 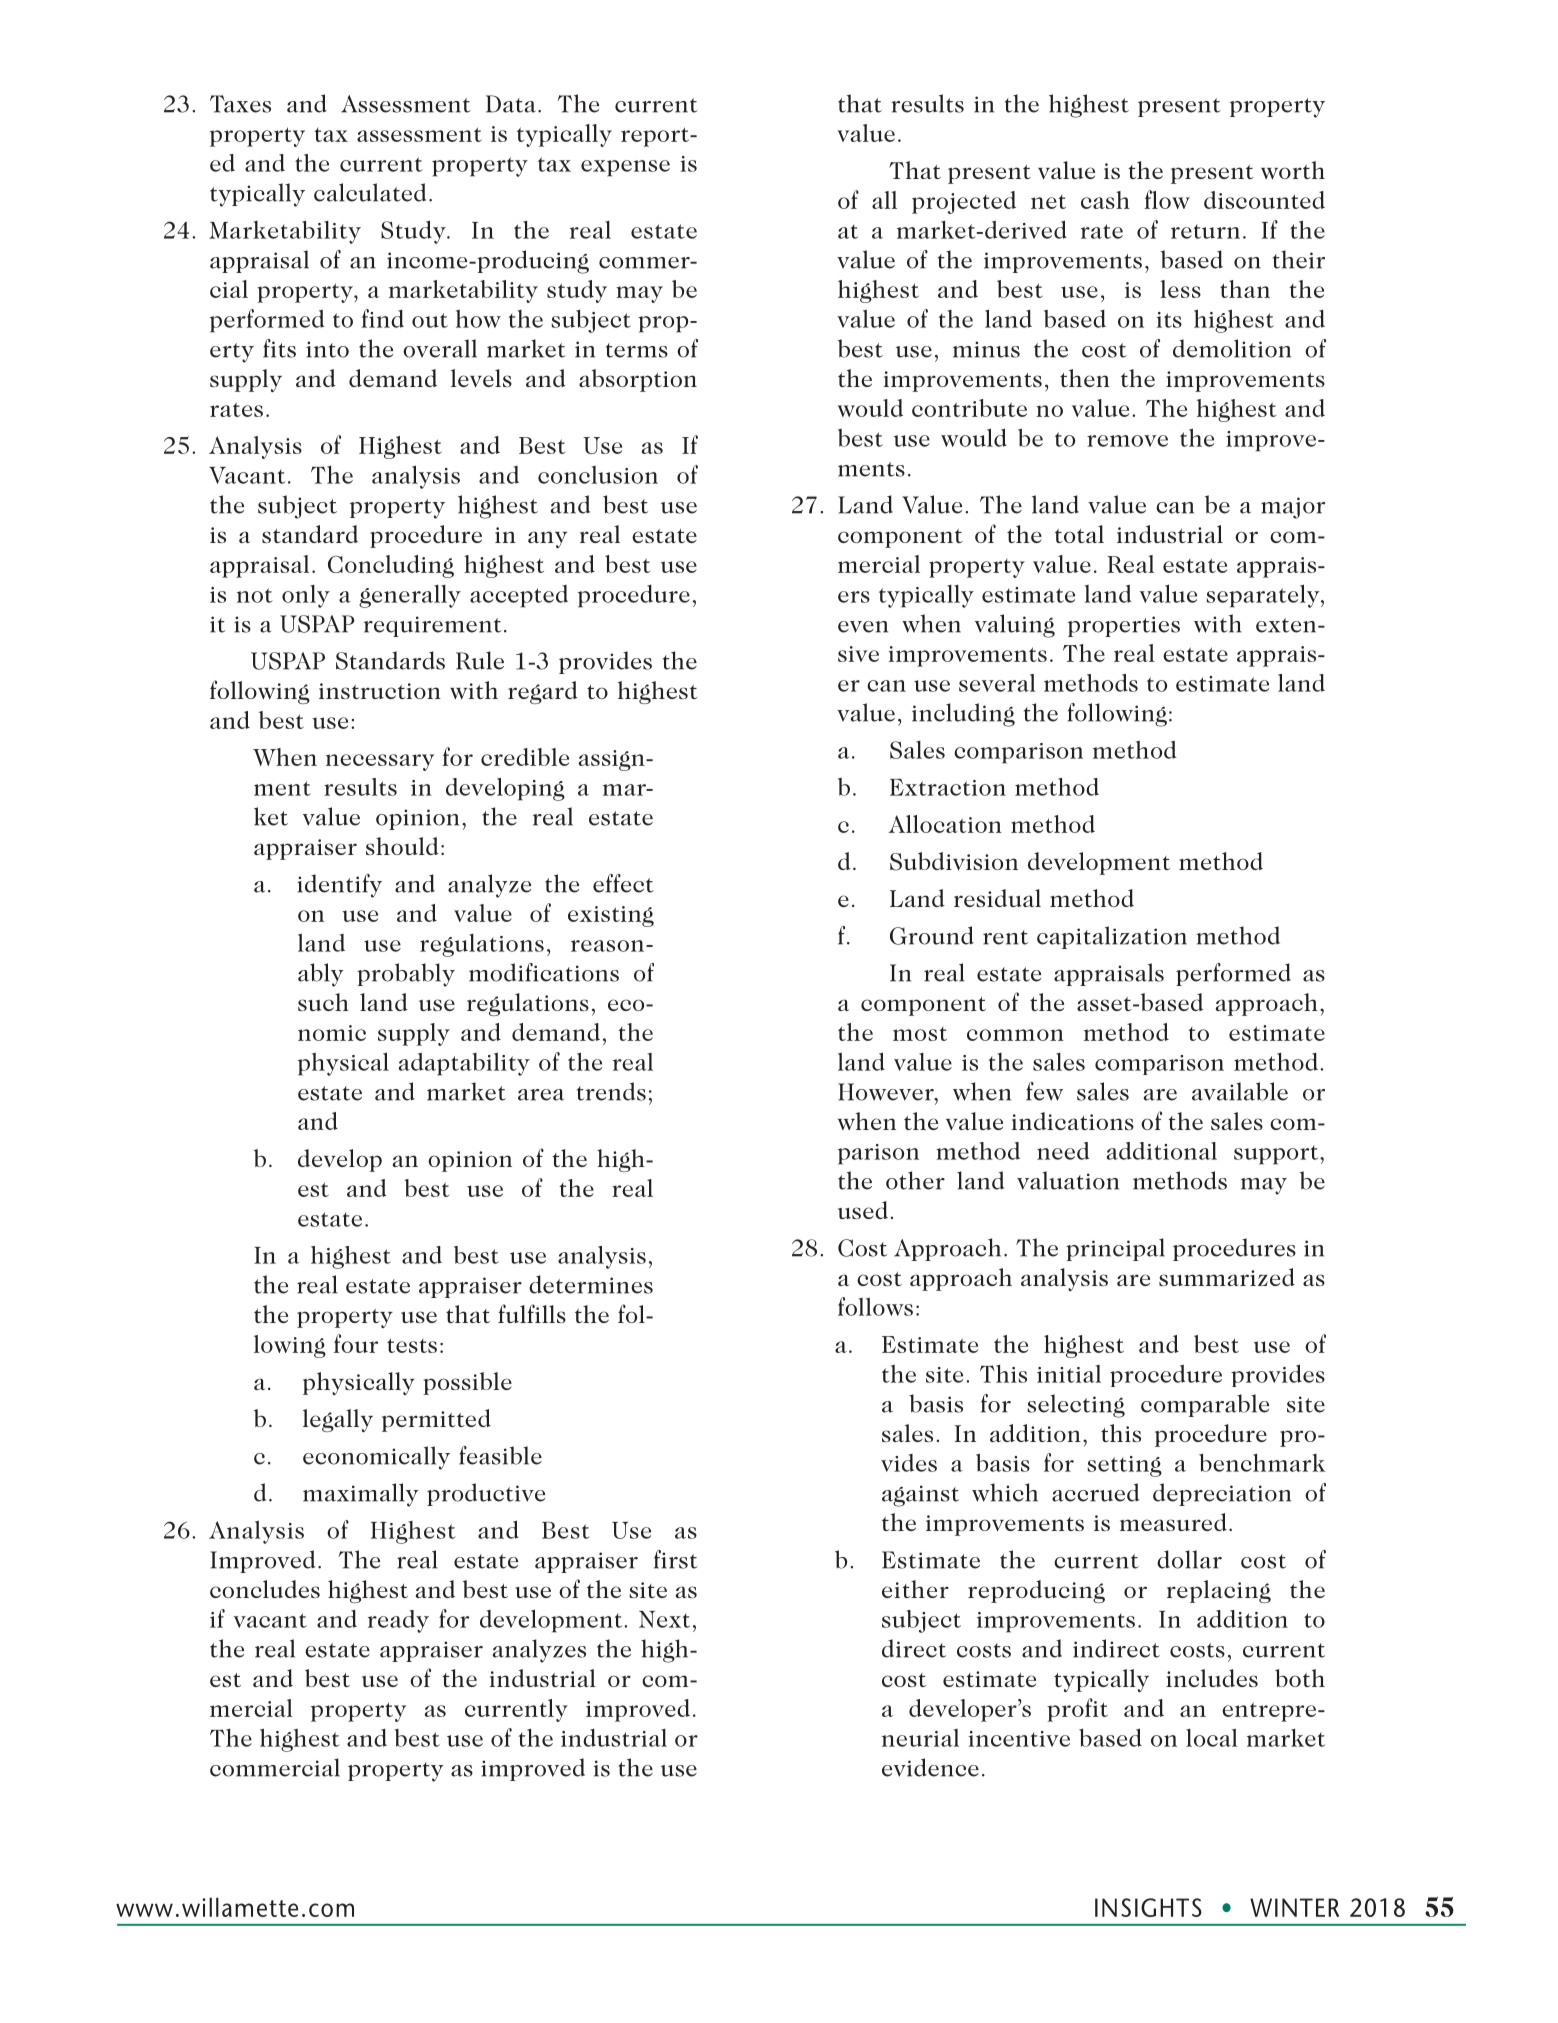 I want to click on flow, so click(x=1167, y=199).
